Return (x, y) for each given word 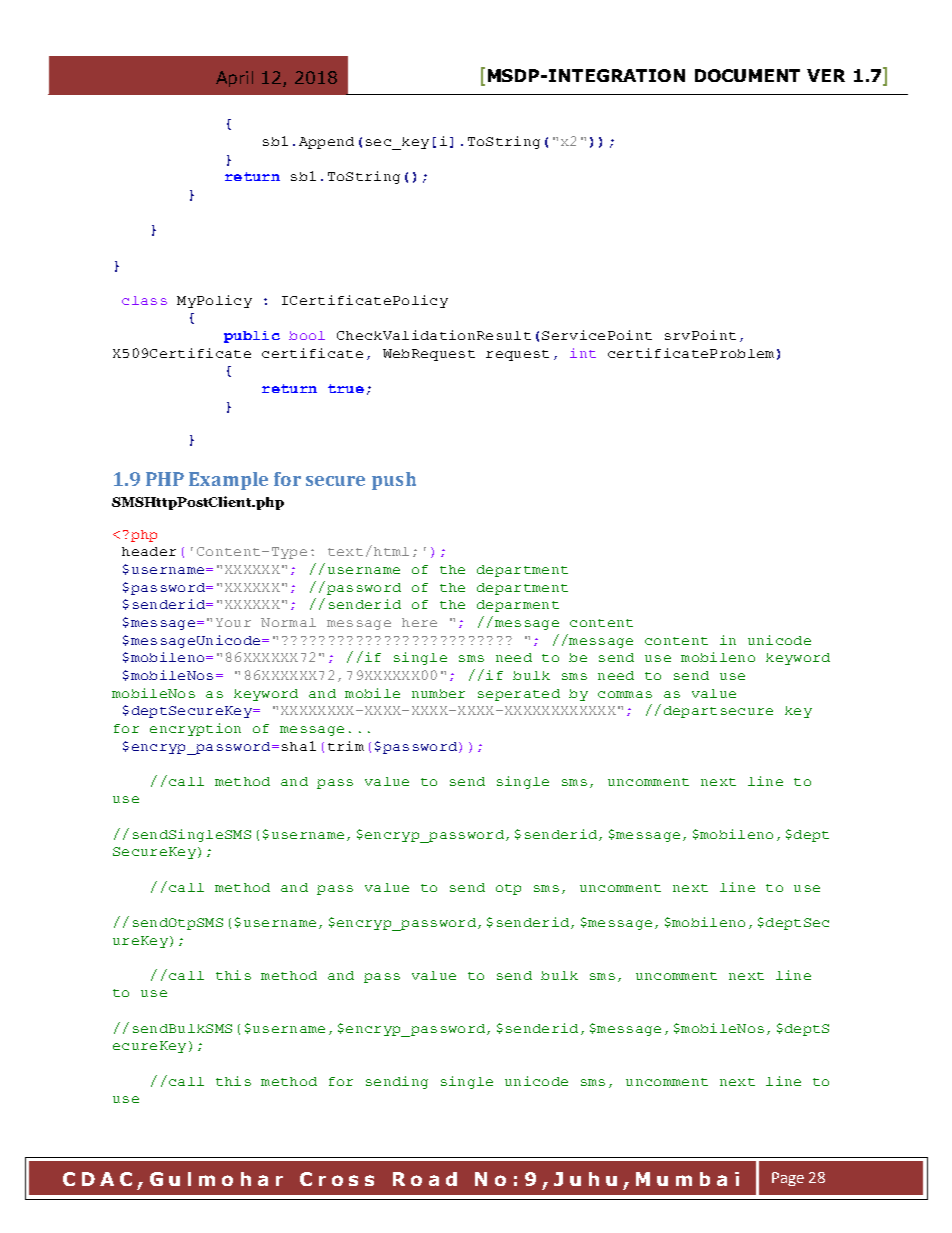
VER (826, 75)
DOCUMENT (747, 75)
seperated (519, 695)
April (234, 79)
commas (625, 694)
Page (788, 1179)
